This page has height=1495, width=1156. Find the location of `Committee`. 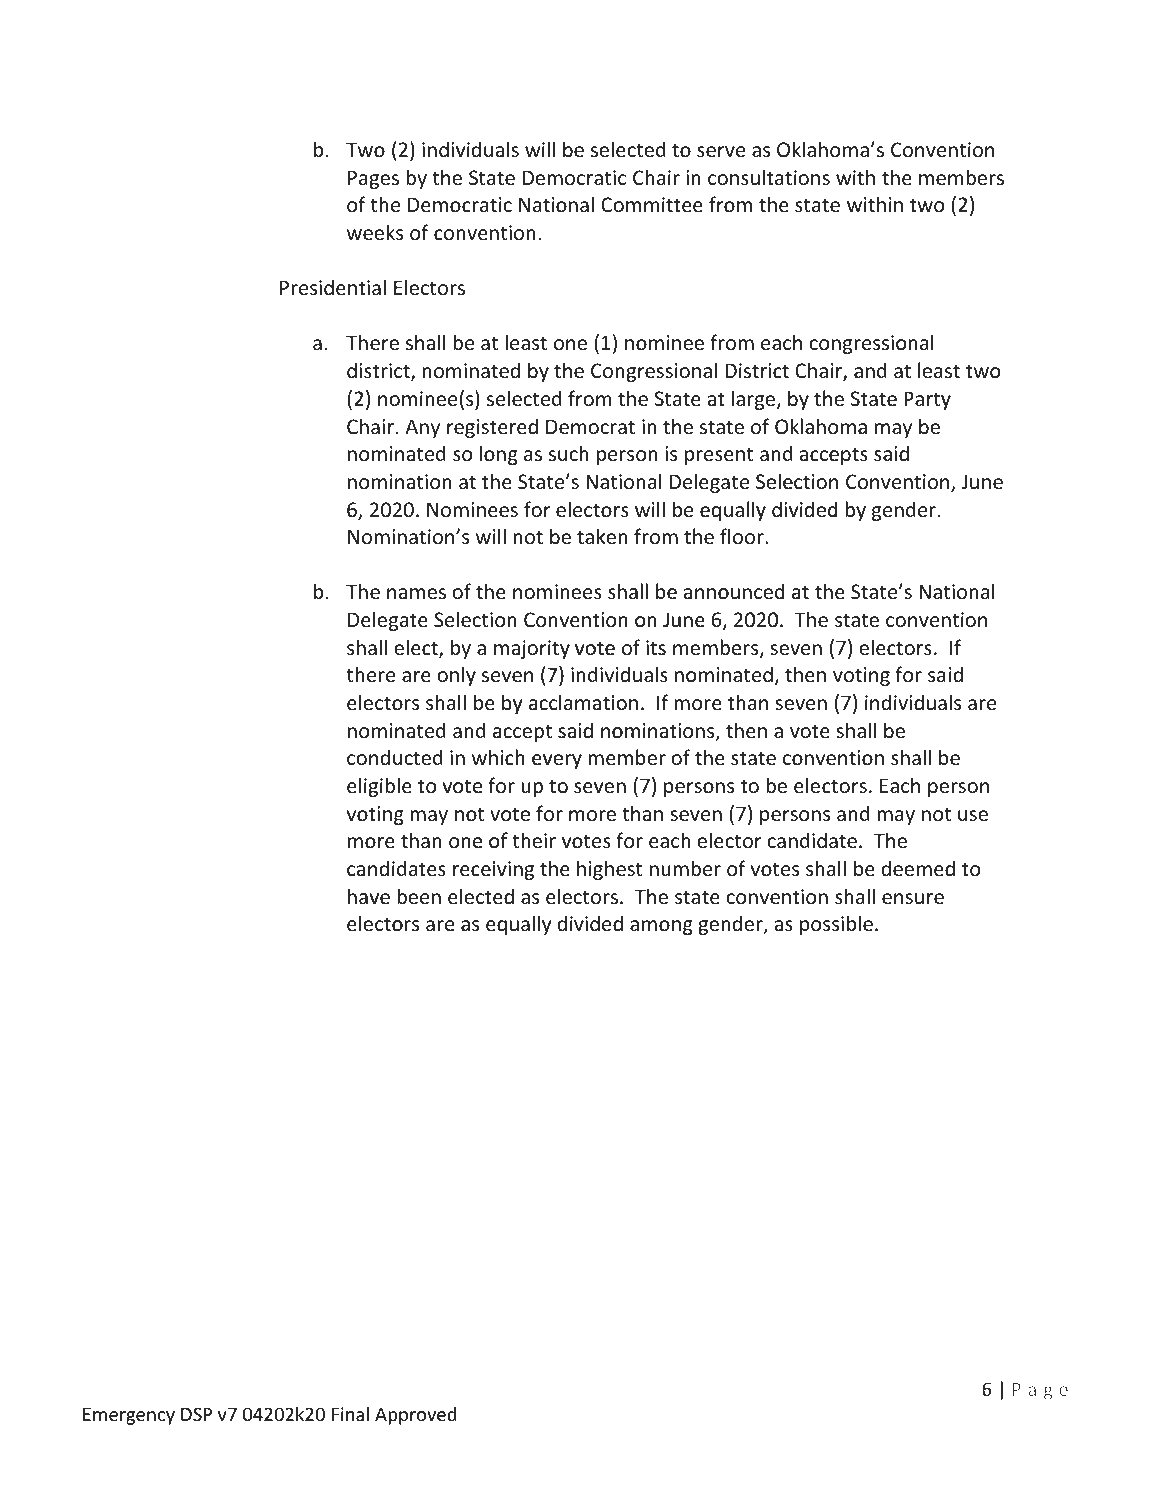

Committee is located at coordinates (652, 205).
